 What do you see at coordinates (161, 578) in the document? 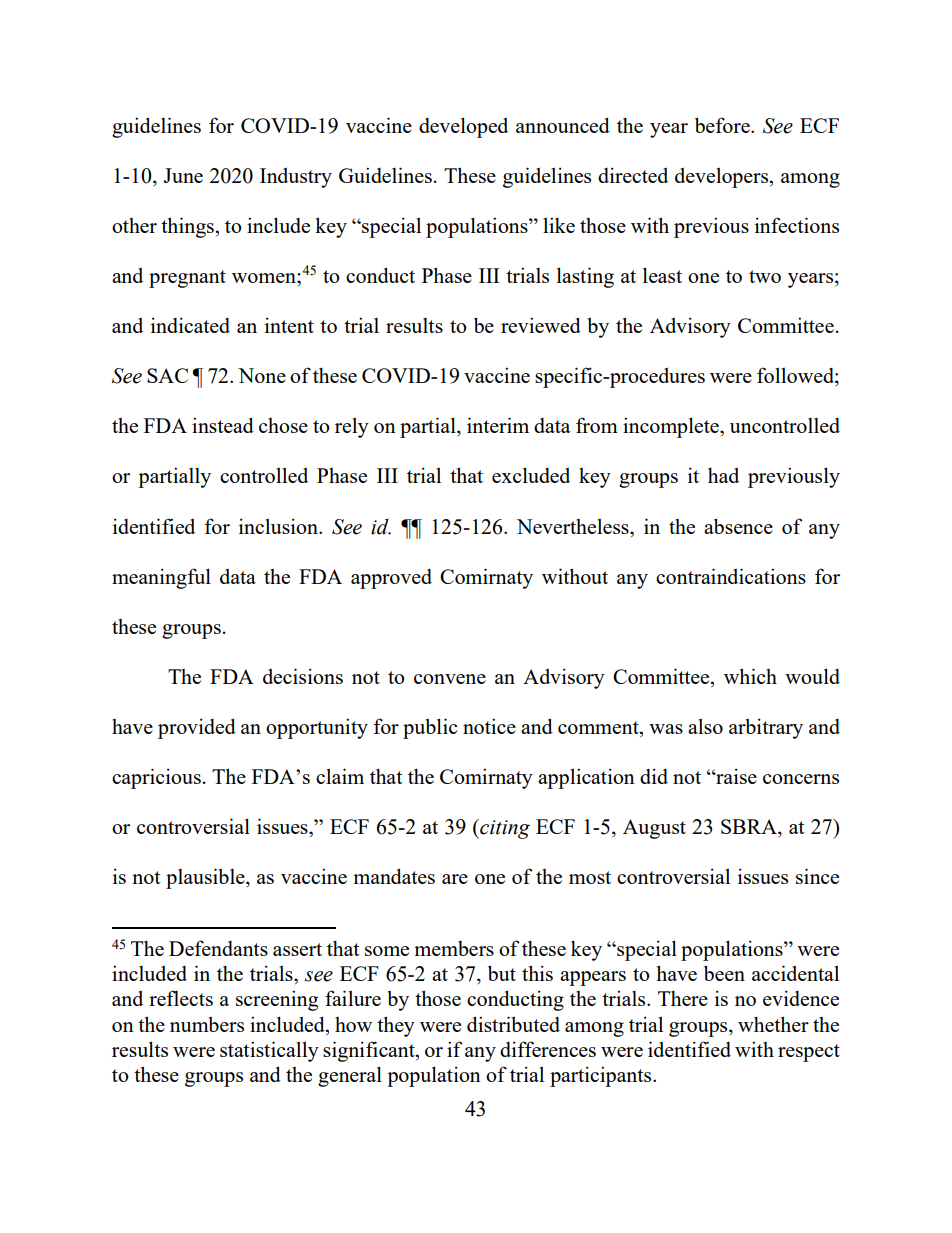
I see `meaningful` at bounding box center [161, 578].
